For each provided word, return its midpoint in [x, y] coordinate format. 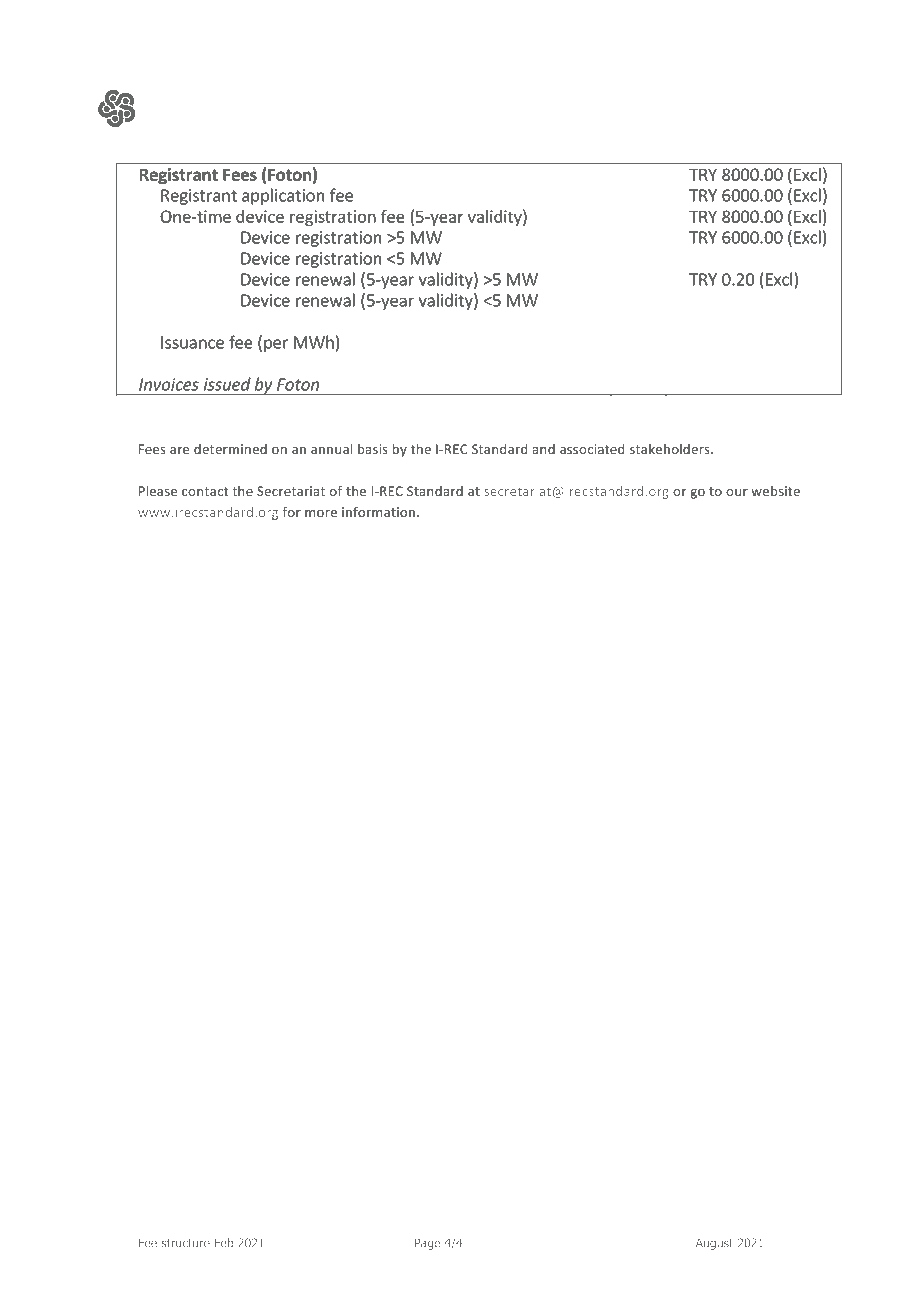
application [283, 196]
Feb [224, 1243]
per [276, 345]
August [714, 1244]
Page [427, 1244]
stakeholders [671, 449]
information [378, 511]
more [321, 513]
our [737, 492]
